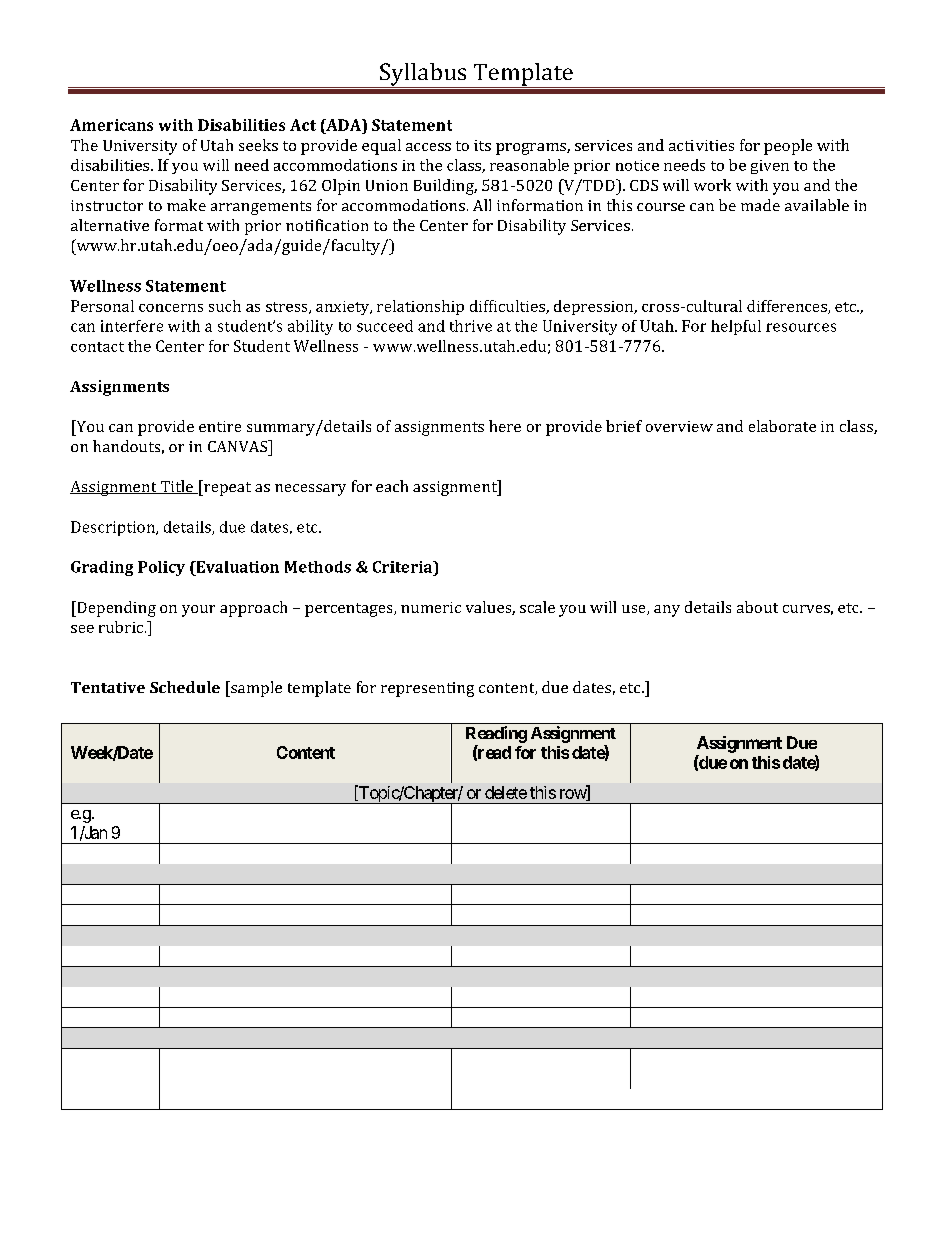  I want to click on Schedule, so click(185, 687).
